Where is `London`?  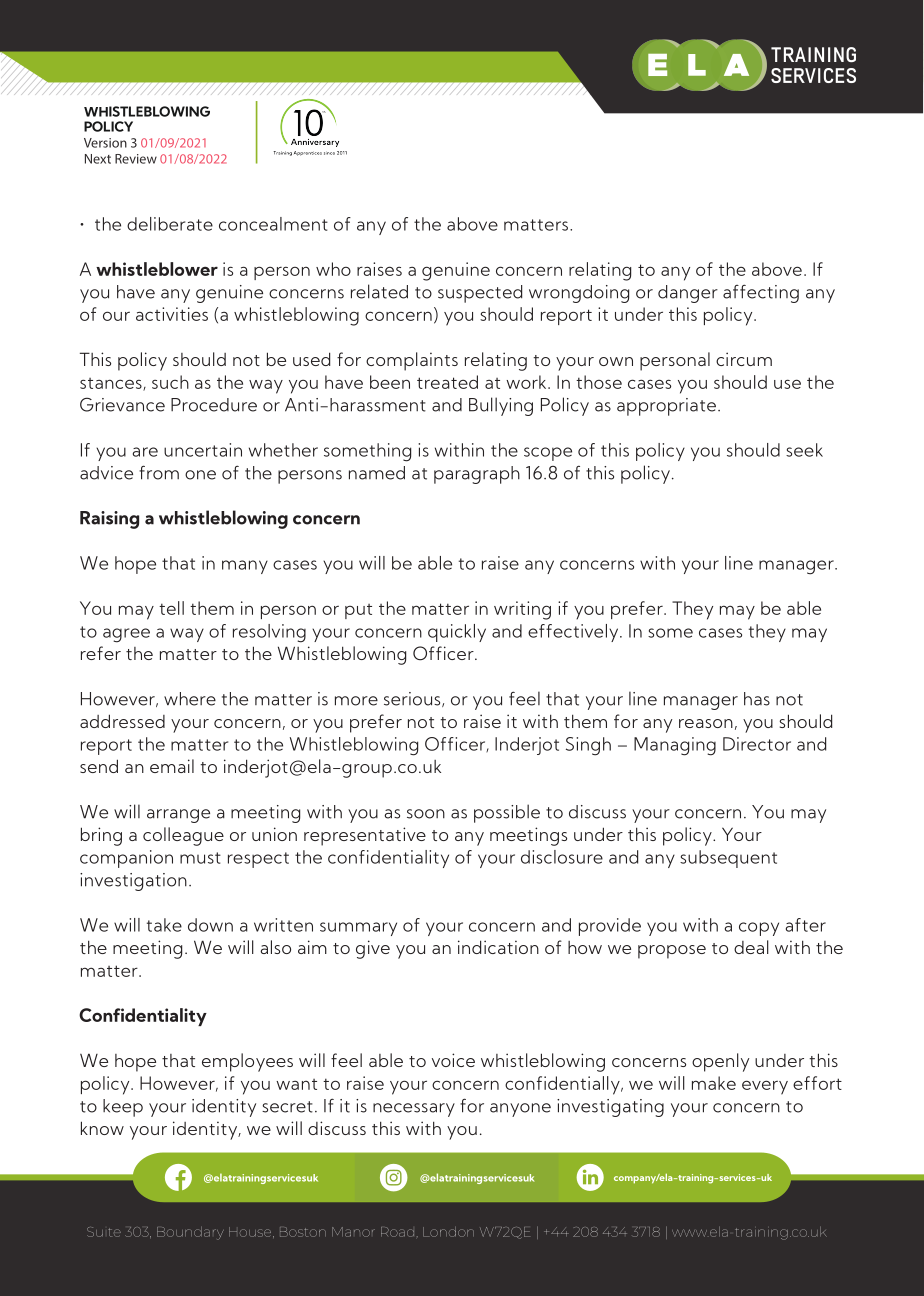 London is located at coordinates (448, 1232).
